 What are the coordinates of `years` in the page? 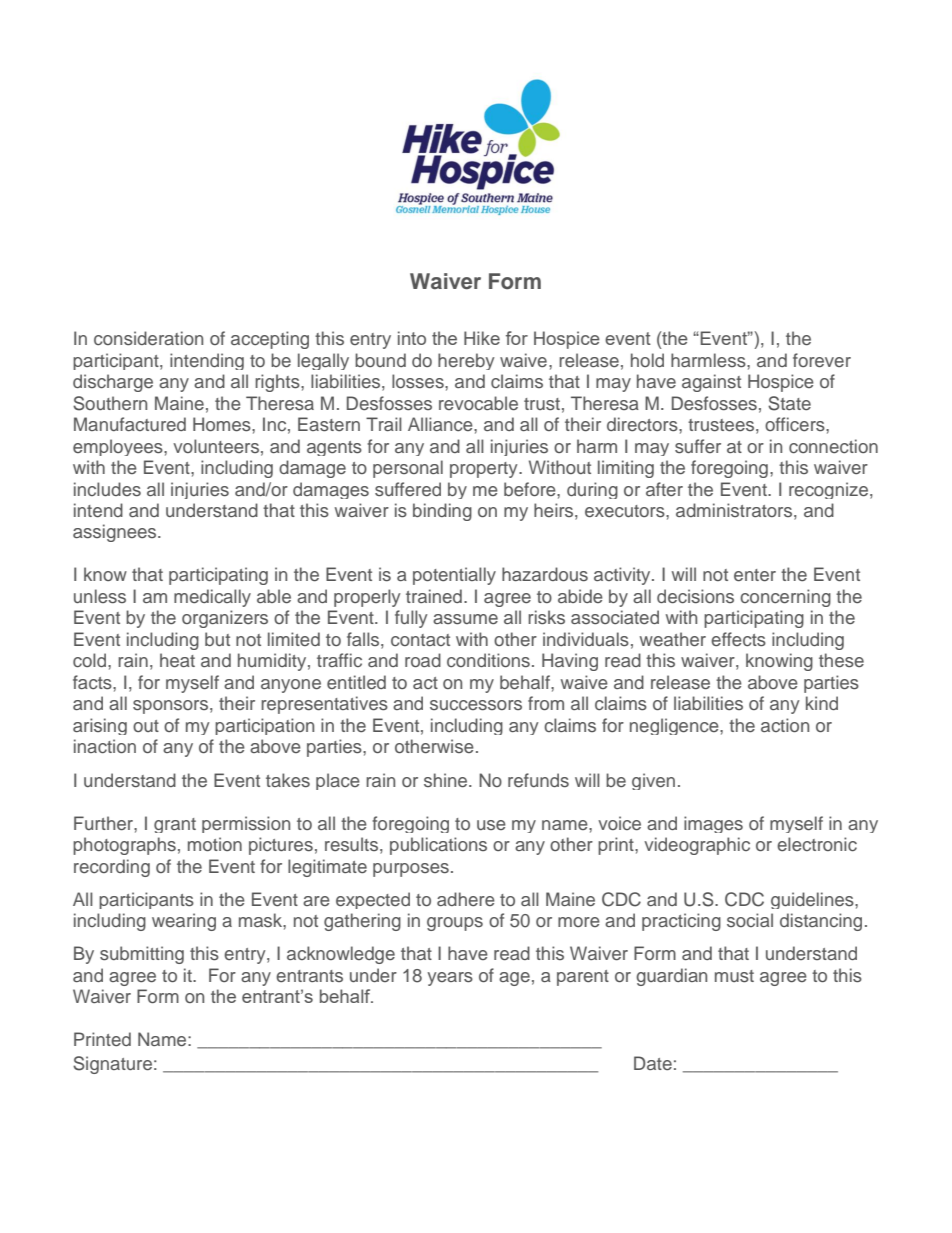 It's located at (450, 979).
